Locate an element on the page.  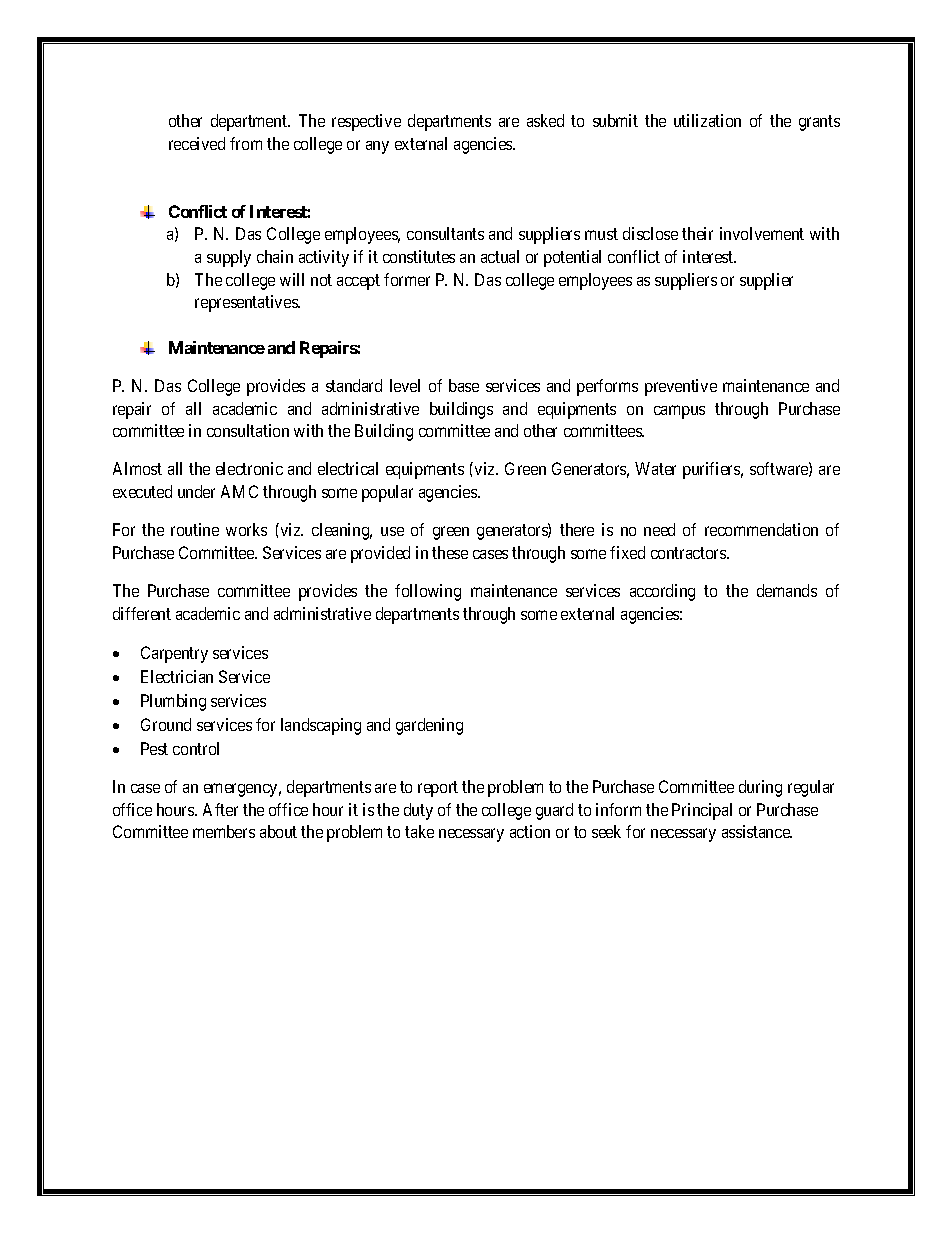
electronic is located at coordinates (249, 468).
